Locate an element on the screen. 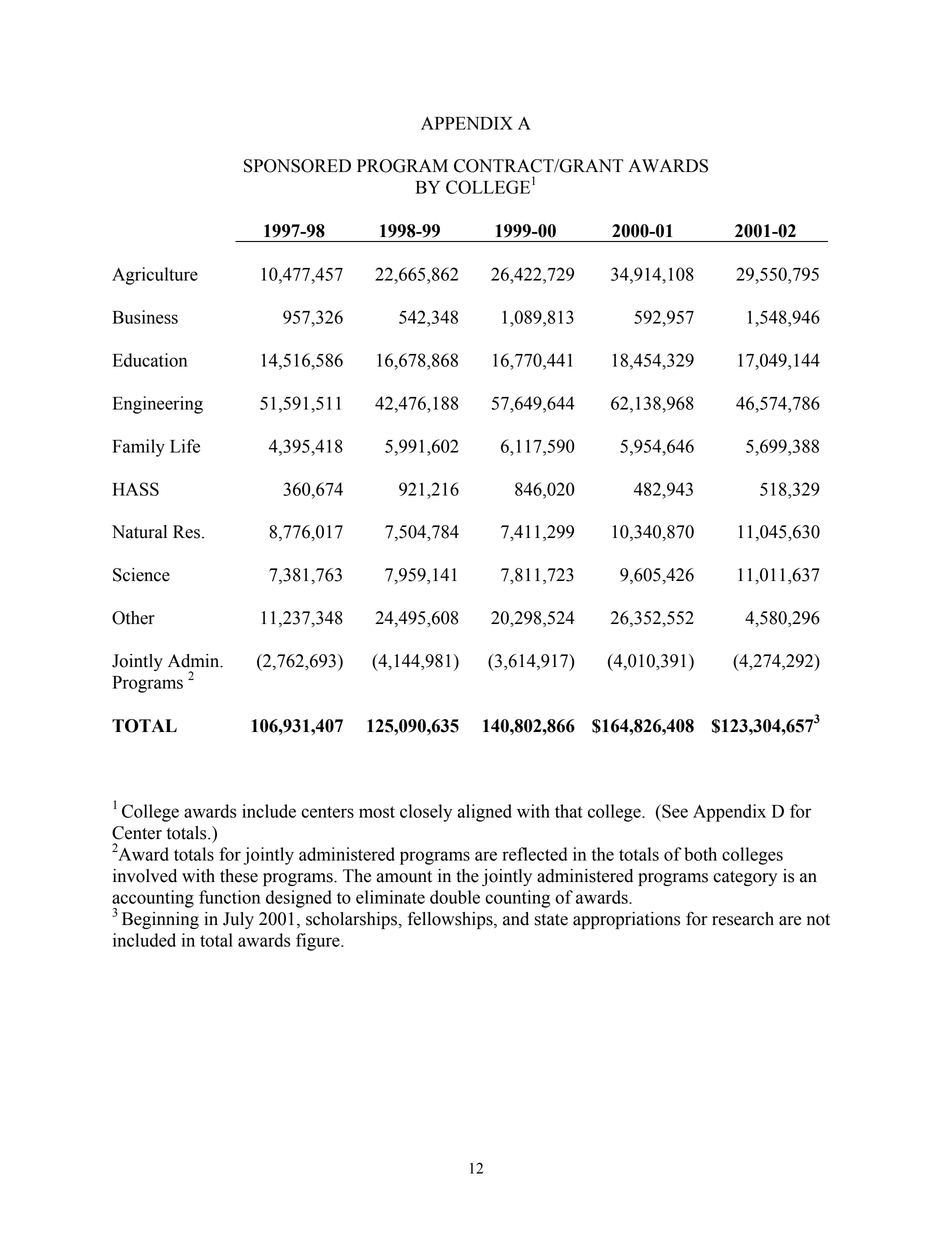  and is located at coordinates (516, 919).
